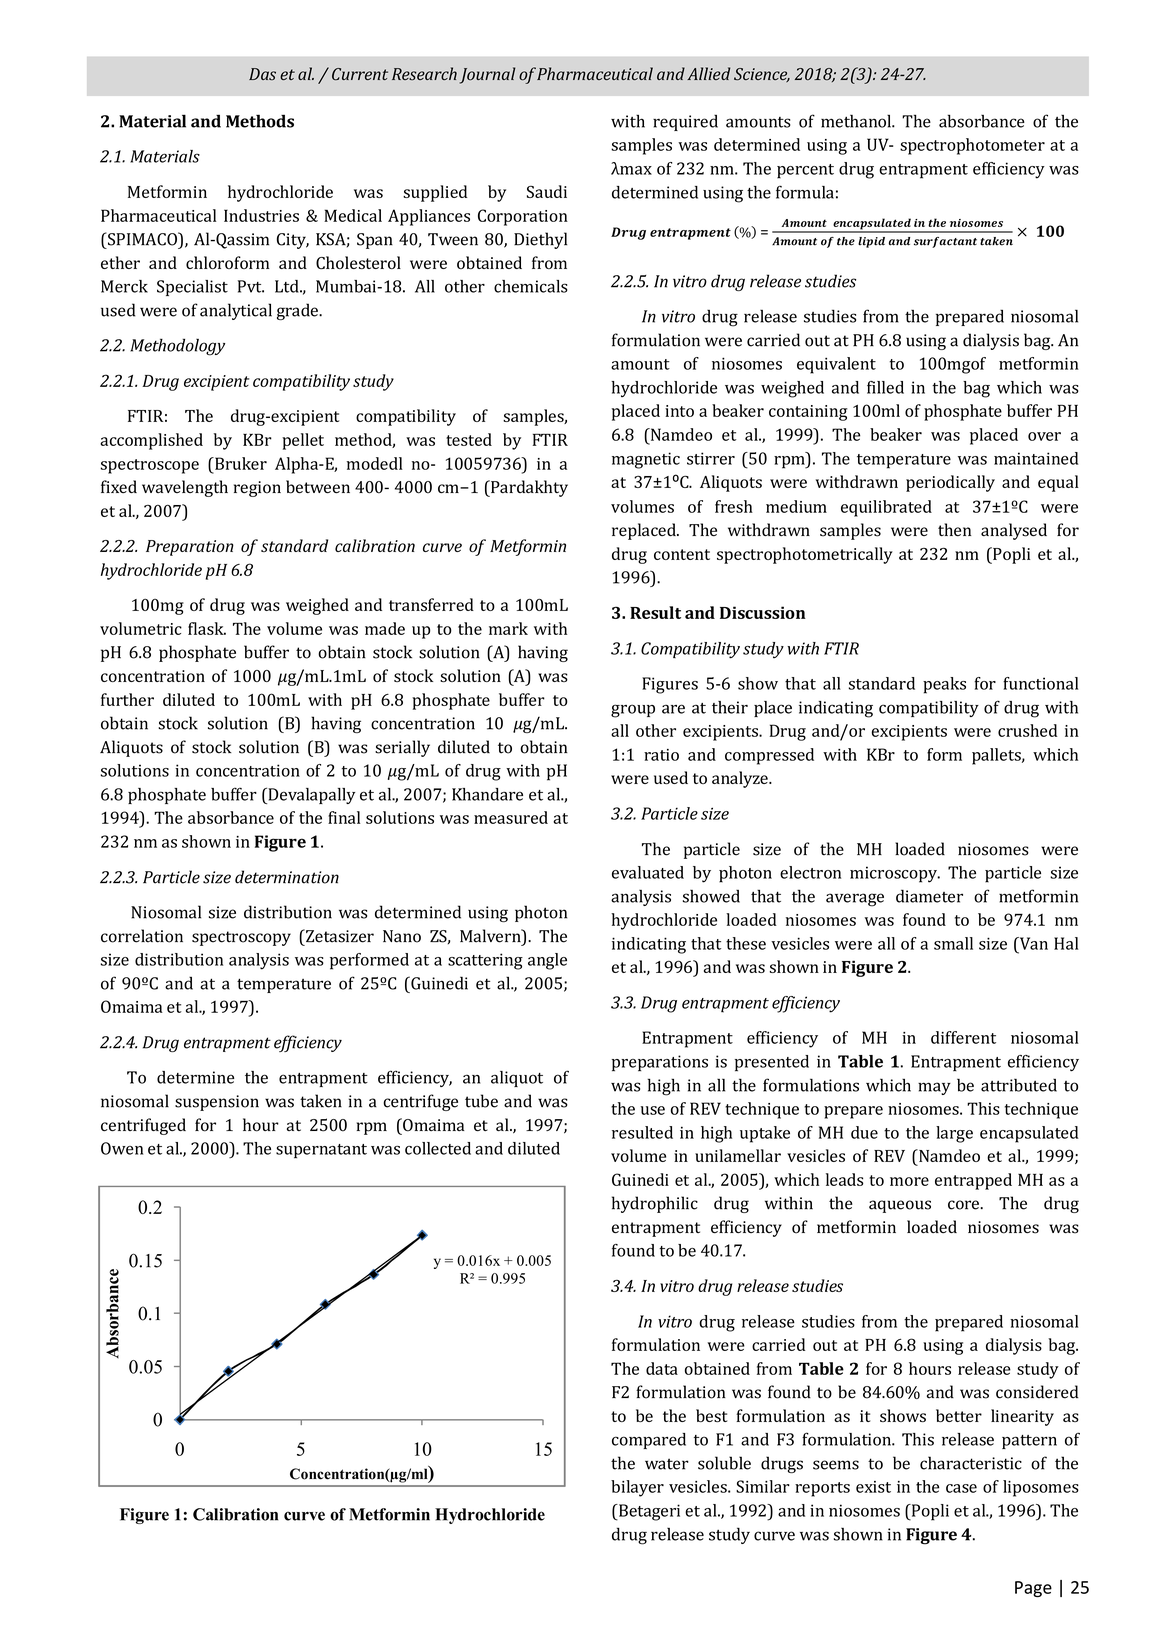  I want to click on hydrophilic, so click(655, 1204).
